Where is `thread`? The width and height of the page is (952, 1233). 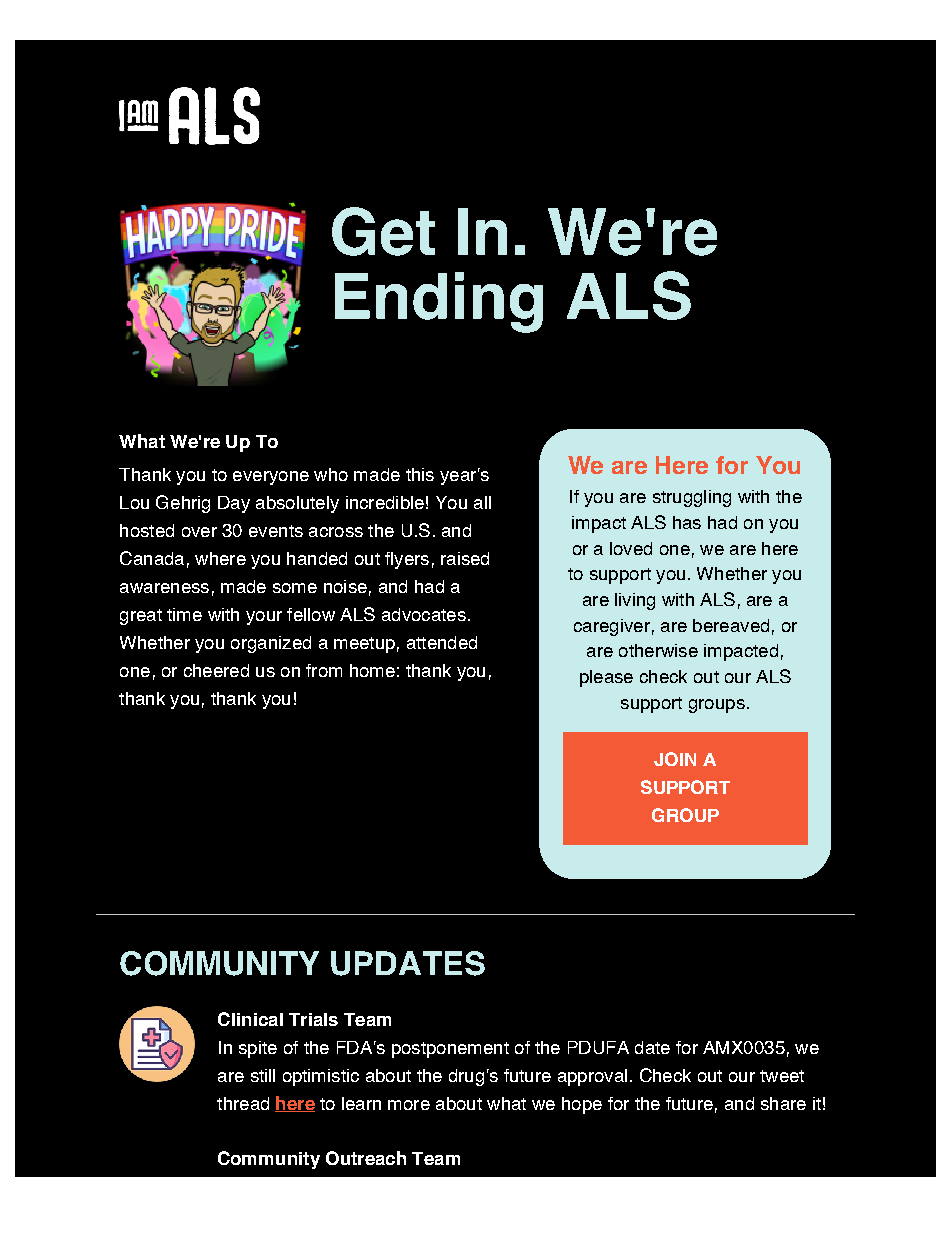 thread is located at coordinates (243, 1103).
